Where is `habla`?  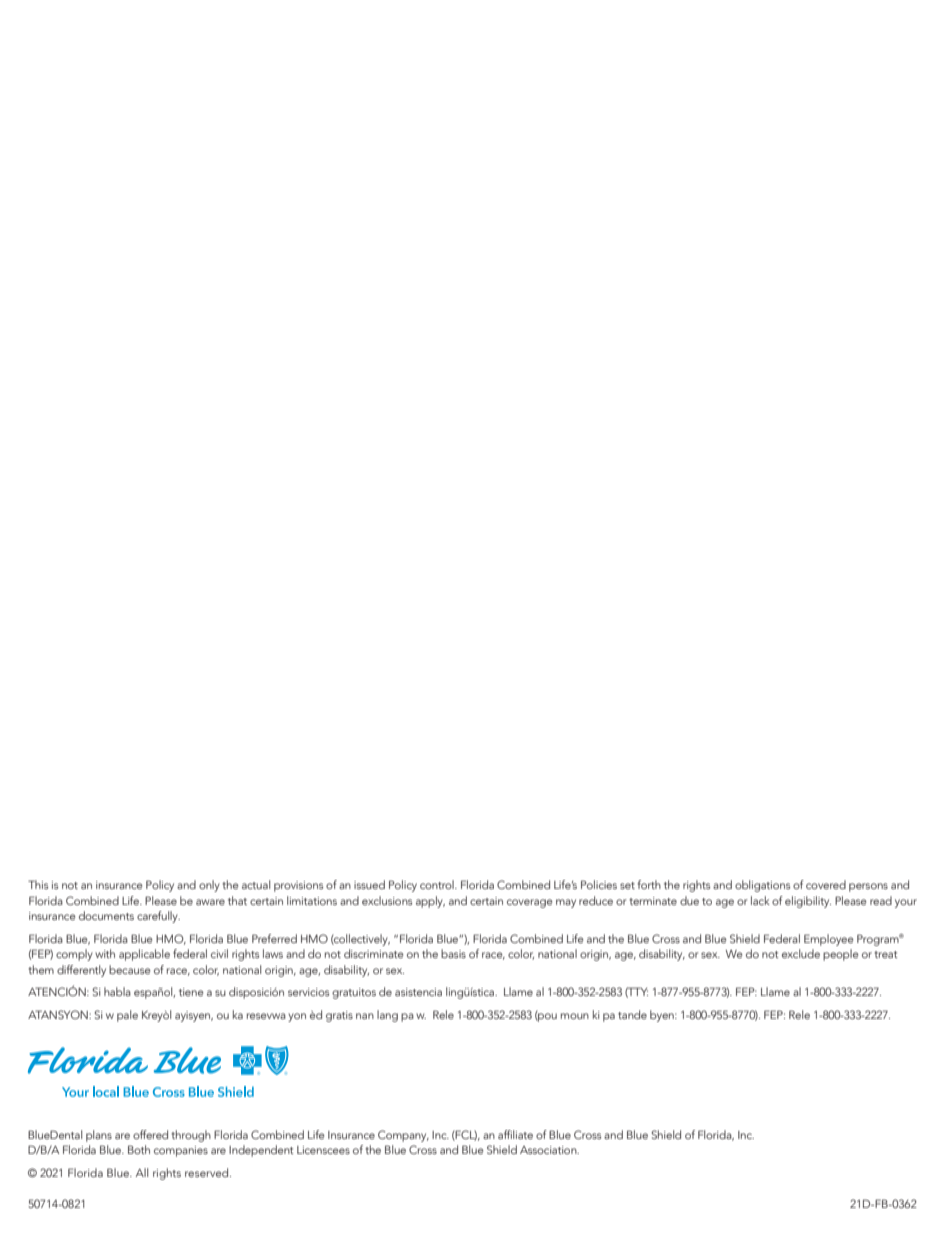 habla is located at coordinates (117, 991).
